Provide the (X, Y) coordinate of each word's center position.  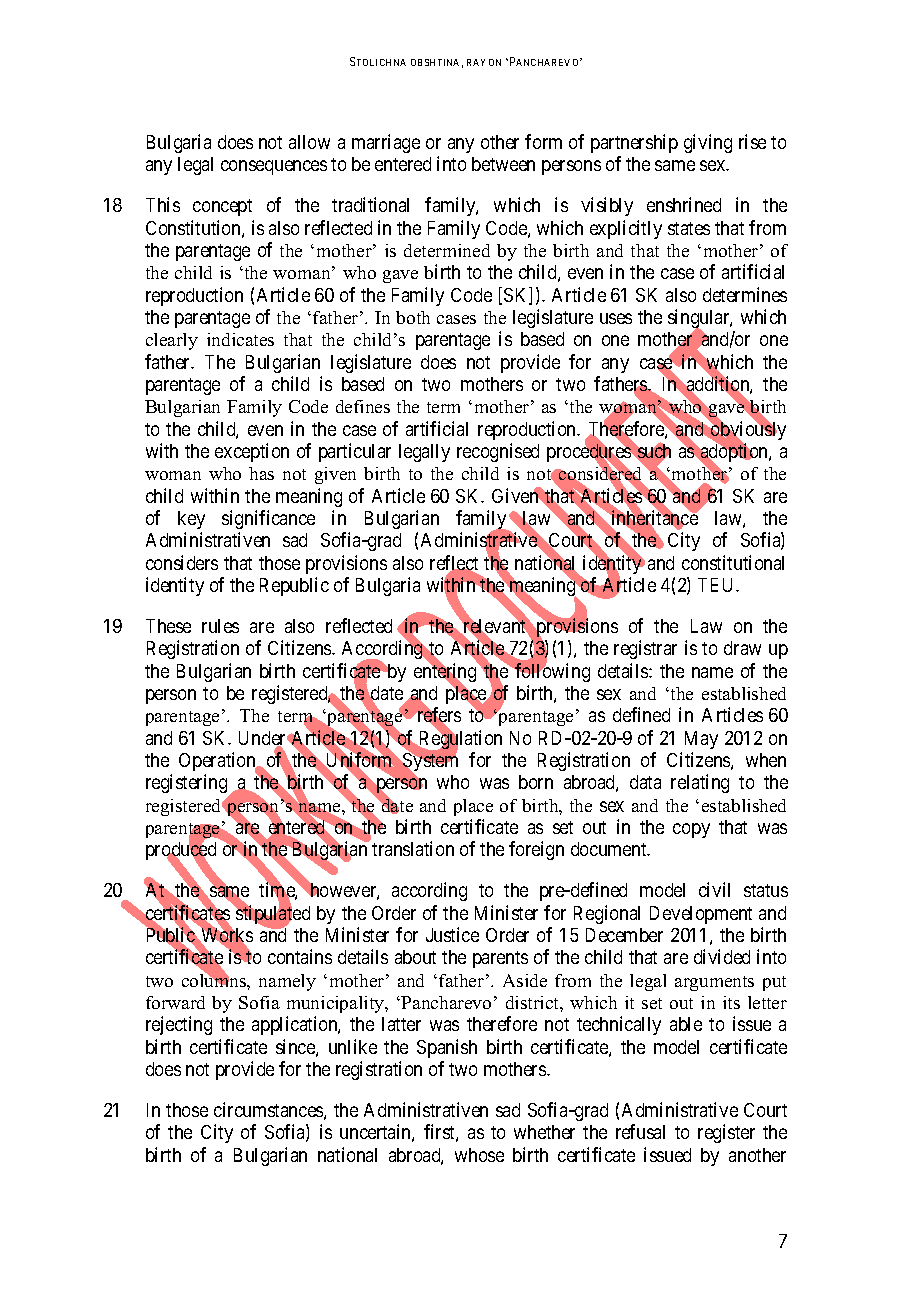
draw (742, 648)
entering (446, 674)
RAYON (484, 62)
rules (220, 626)
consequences (274, 168)
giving (708, 143)
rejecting (179, 1025)
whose (479, 1155)
